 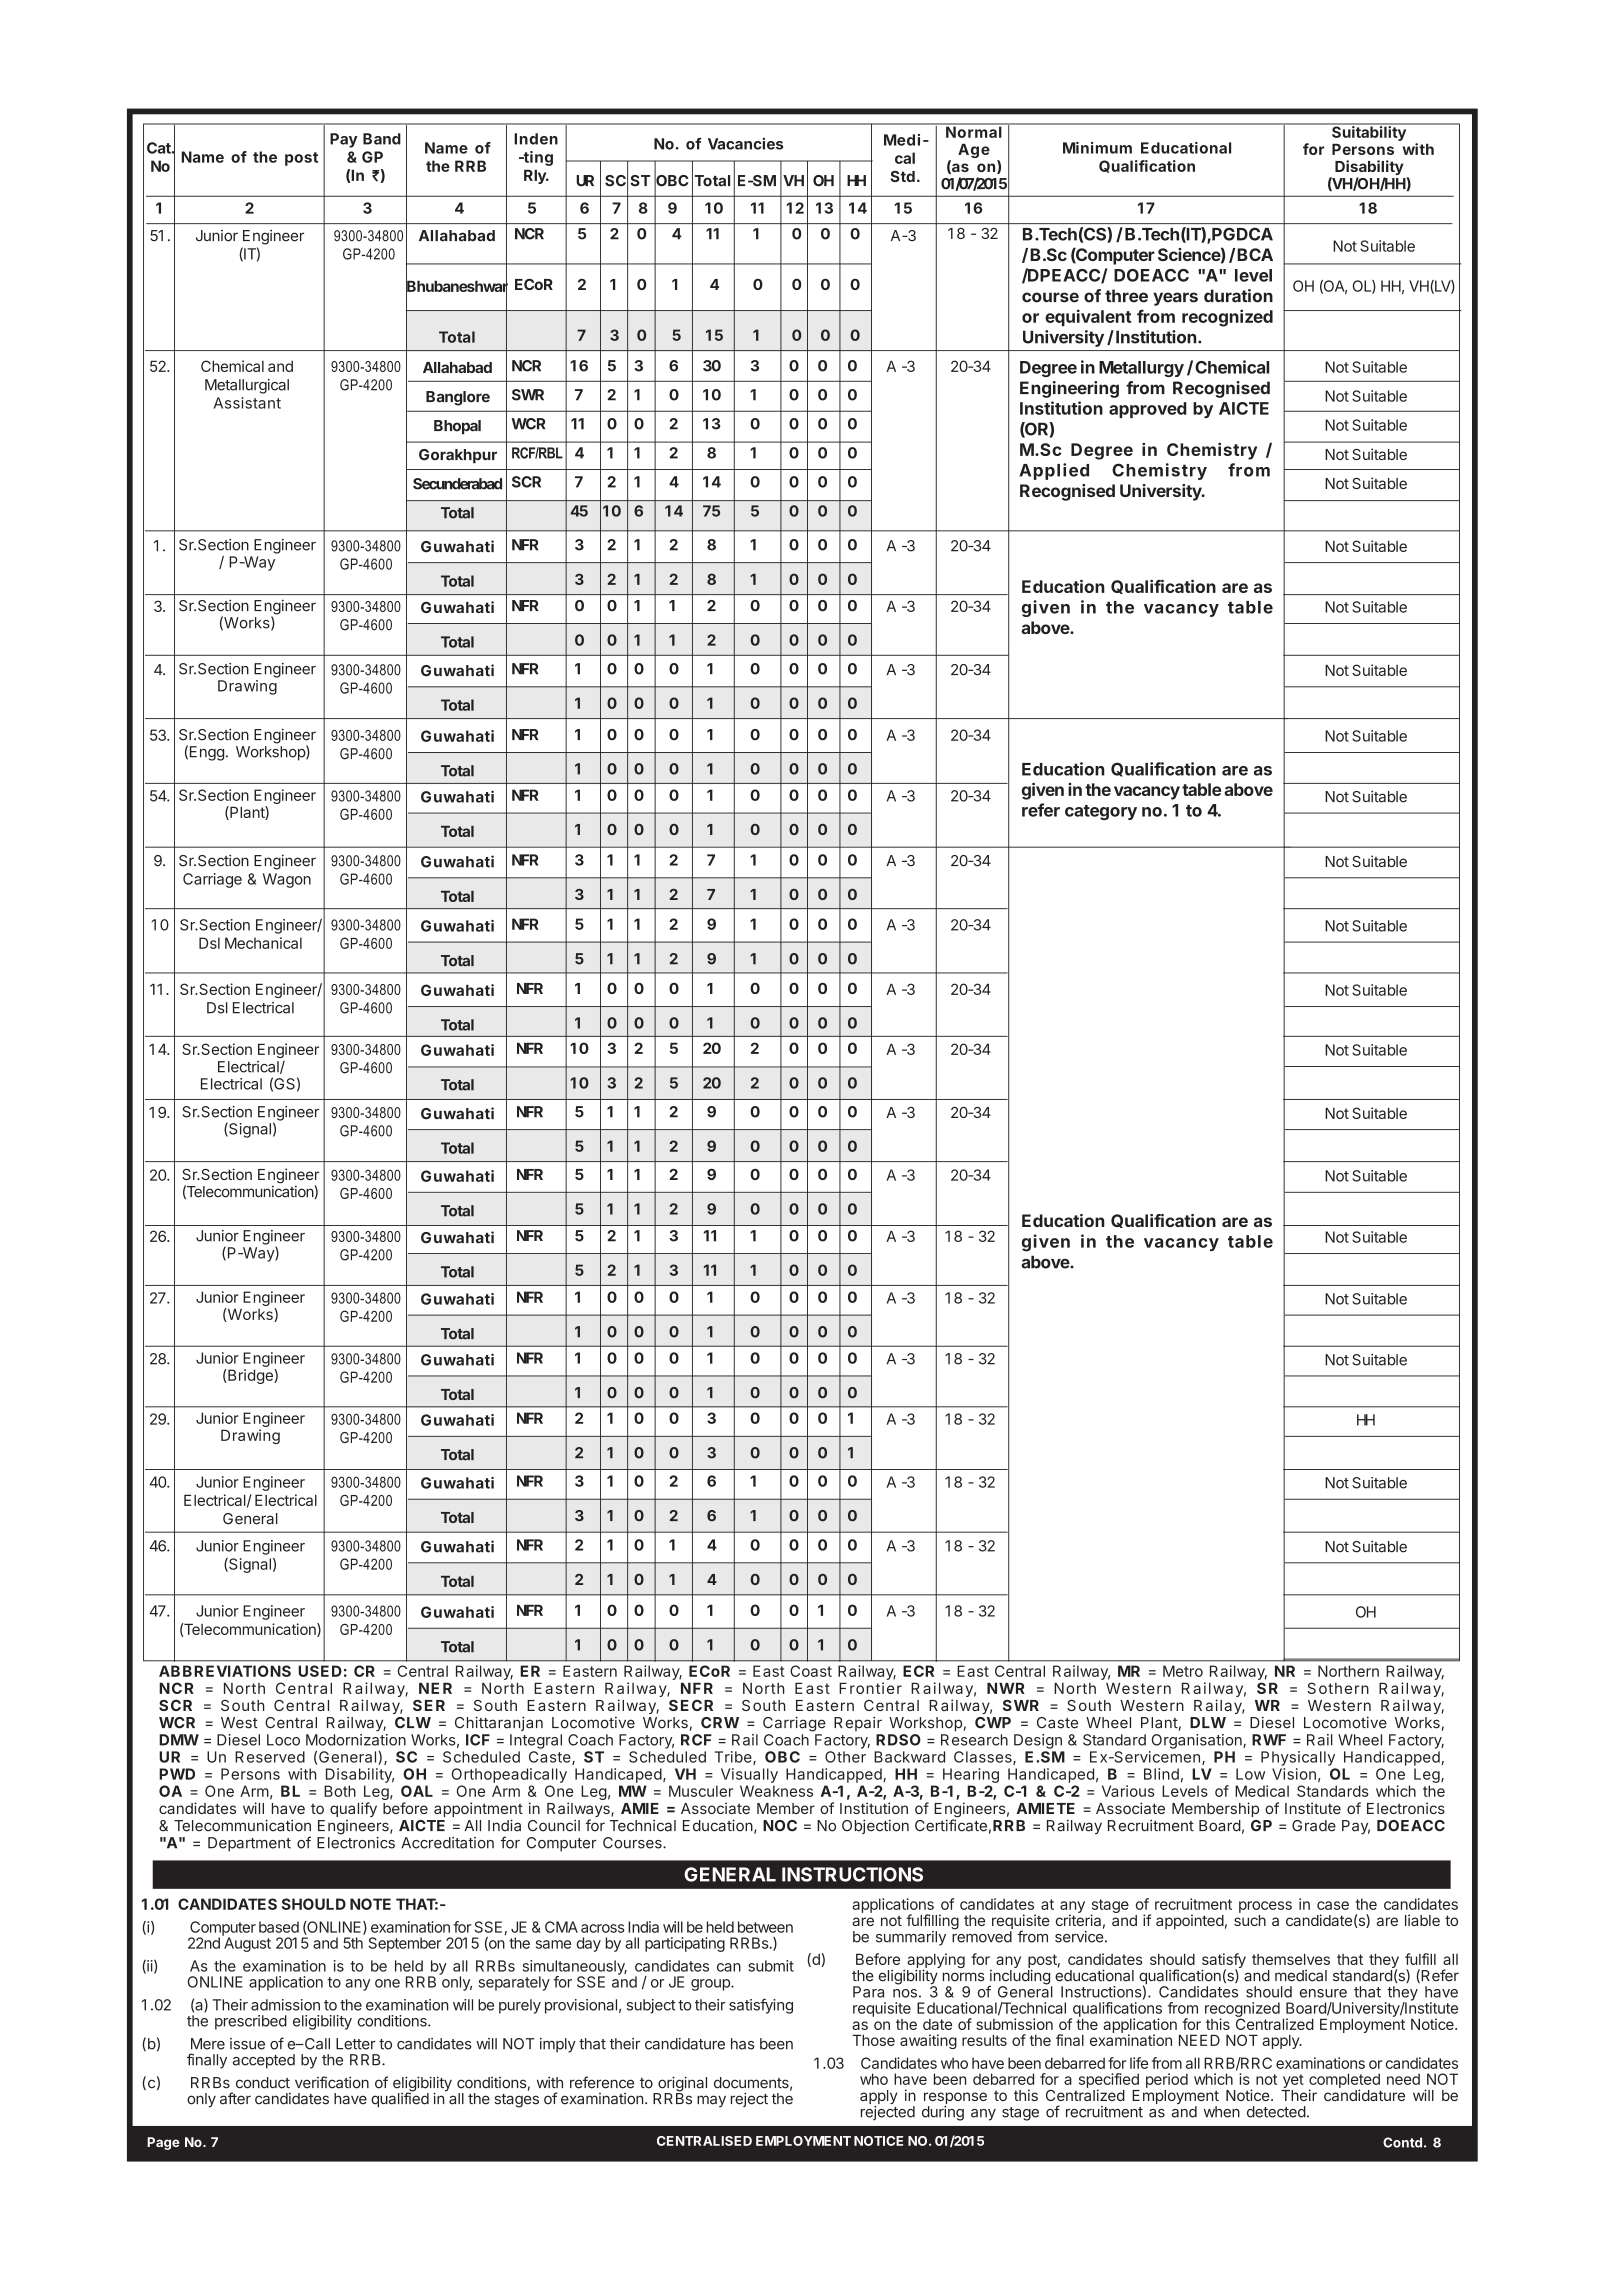 What do you see at coordinates (742, 2044) in the screenshot?
I see `has` at bounding box center [742, 2044].
